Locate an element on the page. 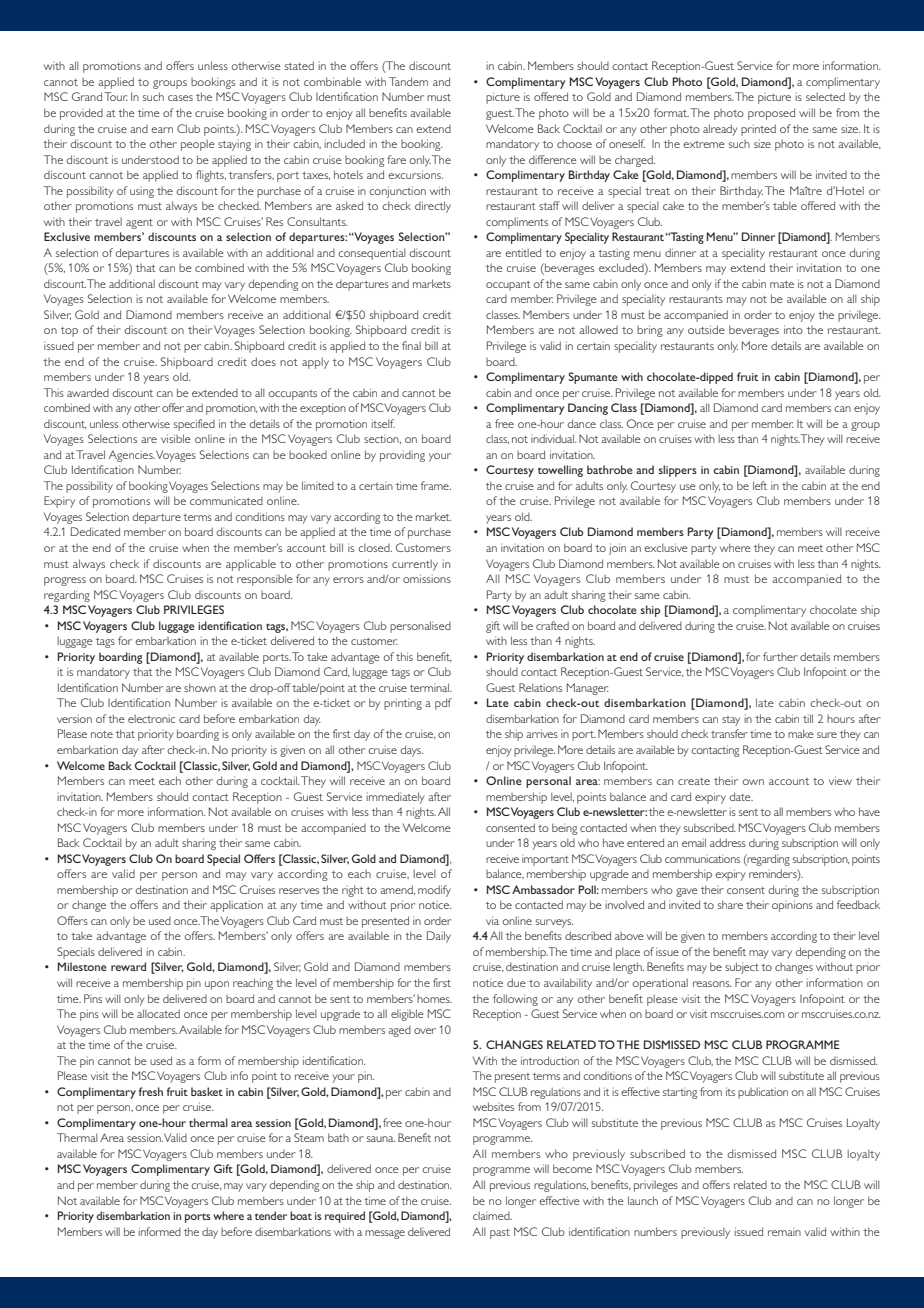  proposed is located at coordinates (771, 114).
